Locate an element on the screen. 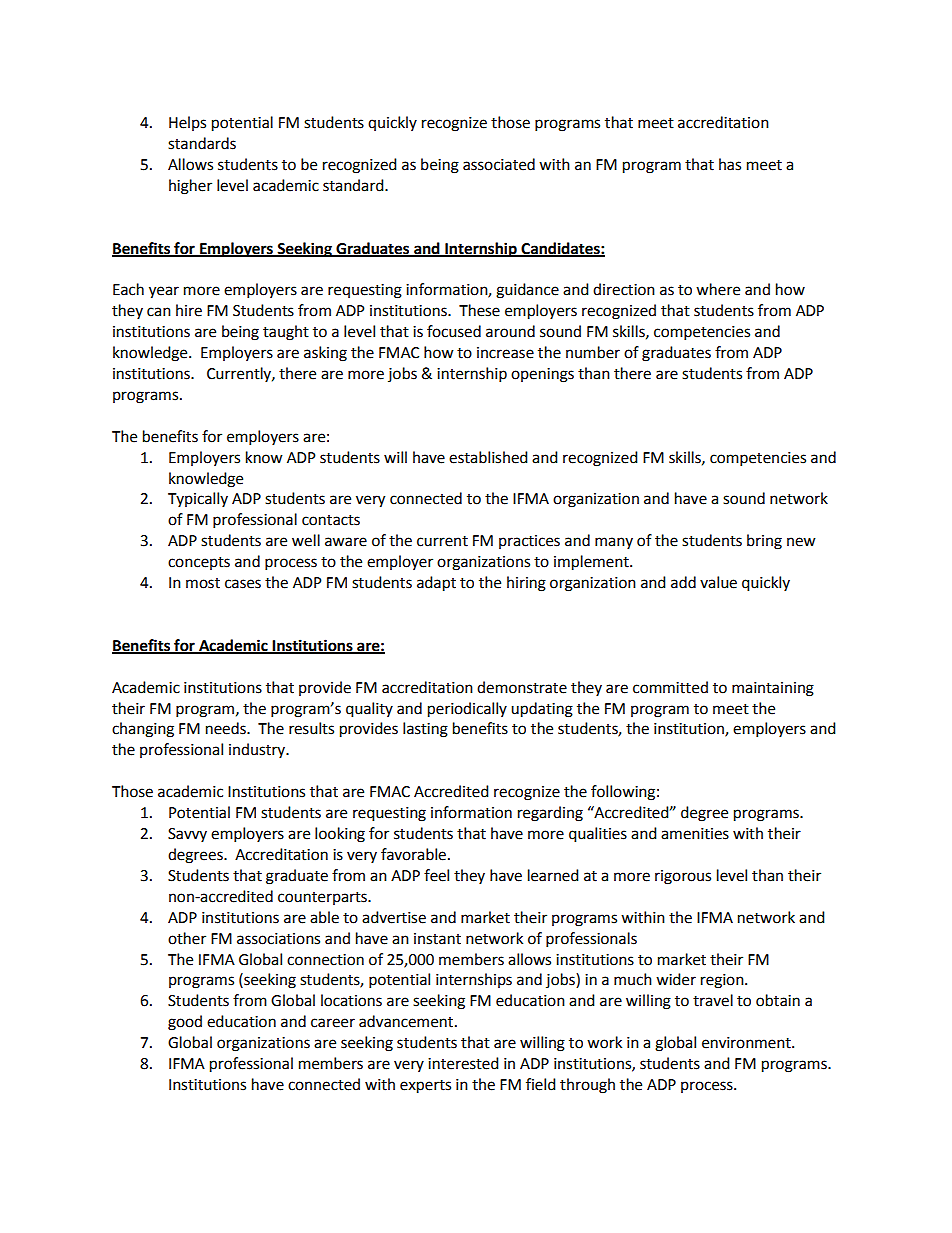  Helps is located at coordinates (187, 123).
